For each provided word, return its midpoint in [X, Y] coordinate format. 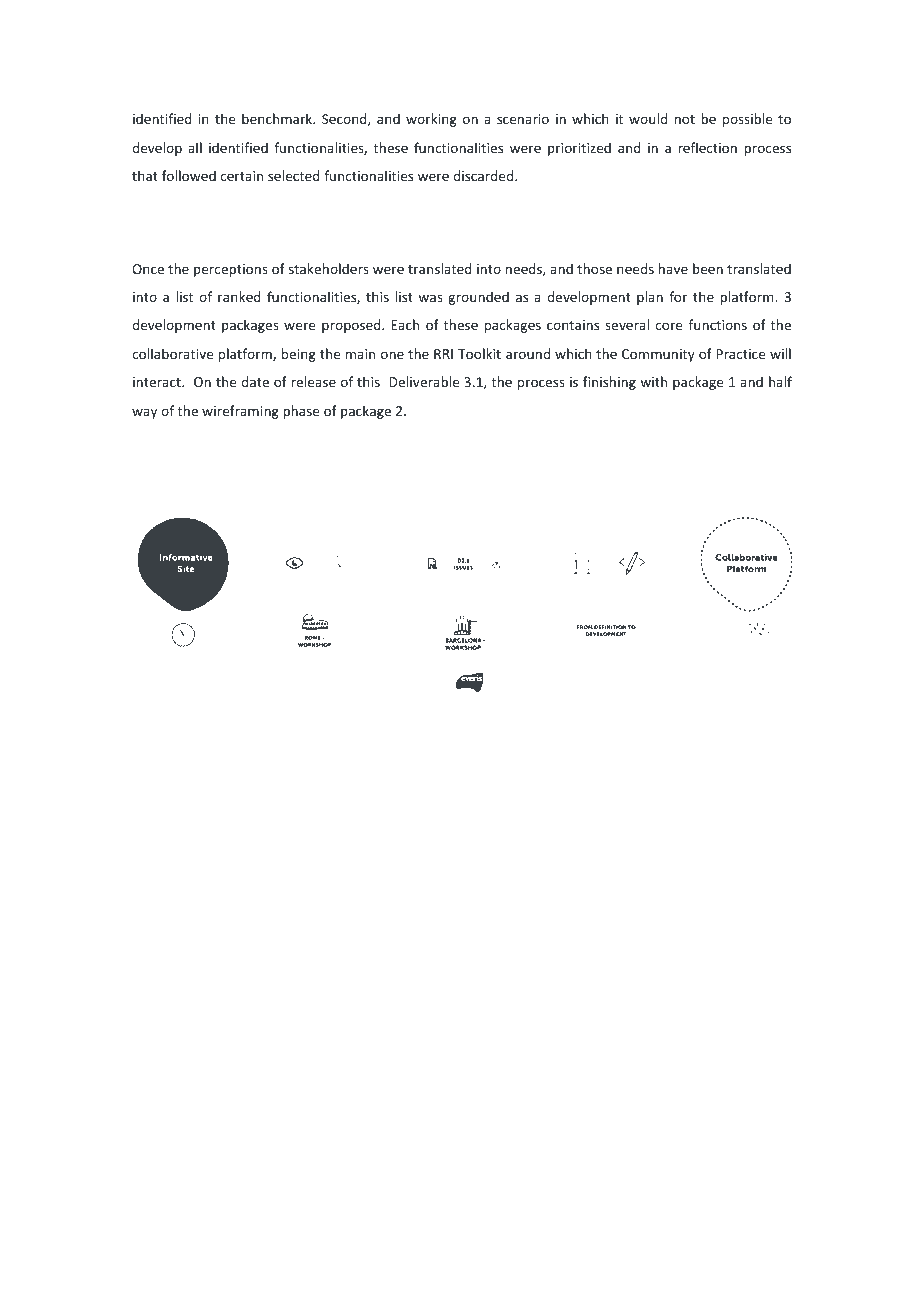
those [594, 268]
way [144, 413]
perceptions [231, 270]
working [431, 120]
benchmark [278, 118]
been [708, 268]
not [685, 119]
